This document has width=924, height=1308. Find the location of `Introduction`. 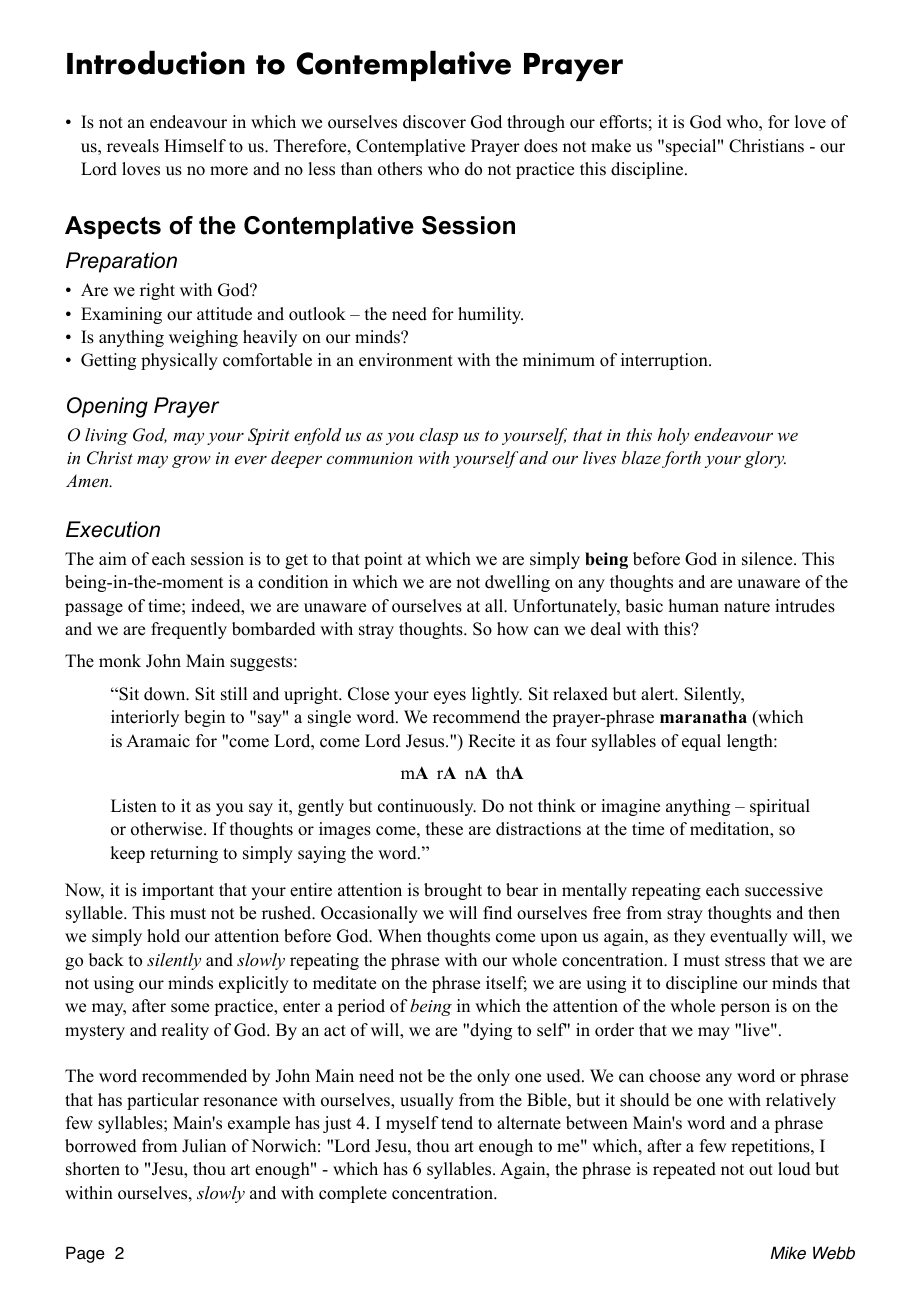

Introduction is located at coordinates (156, 62).
